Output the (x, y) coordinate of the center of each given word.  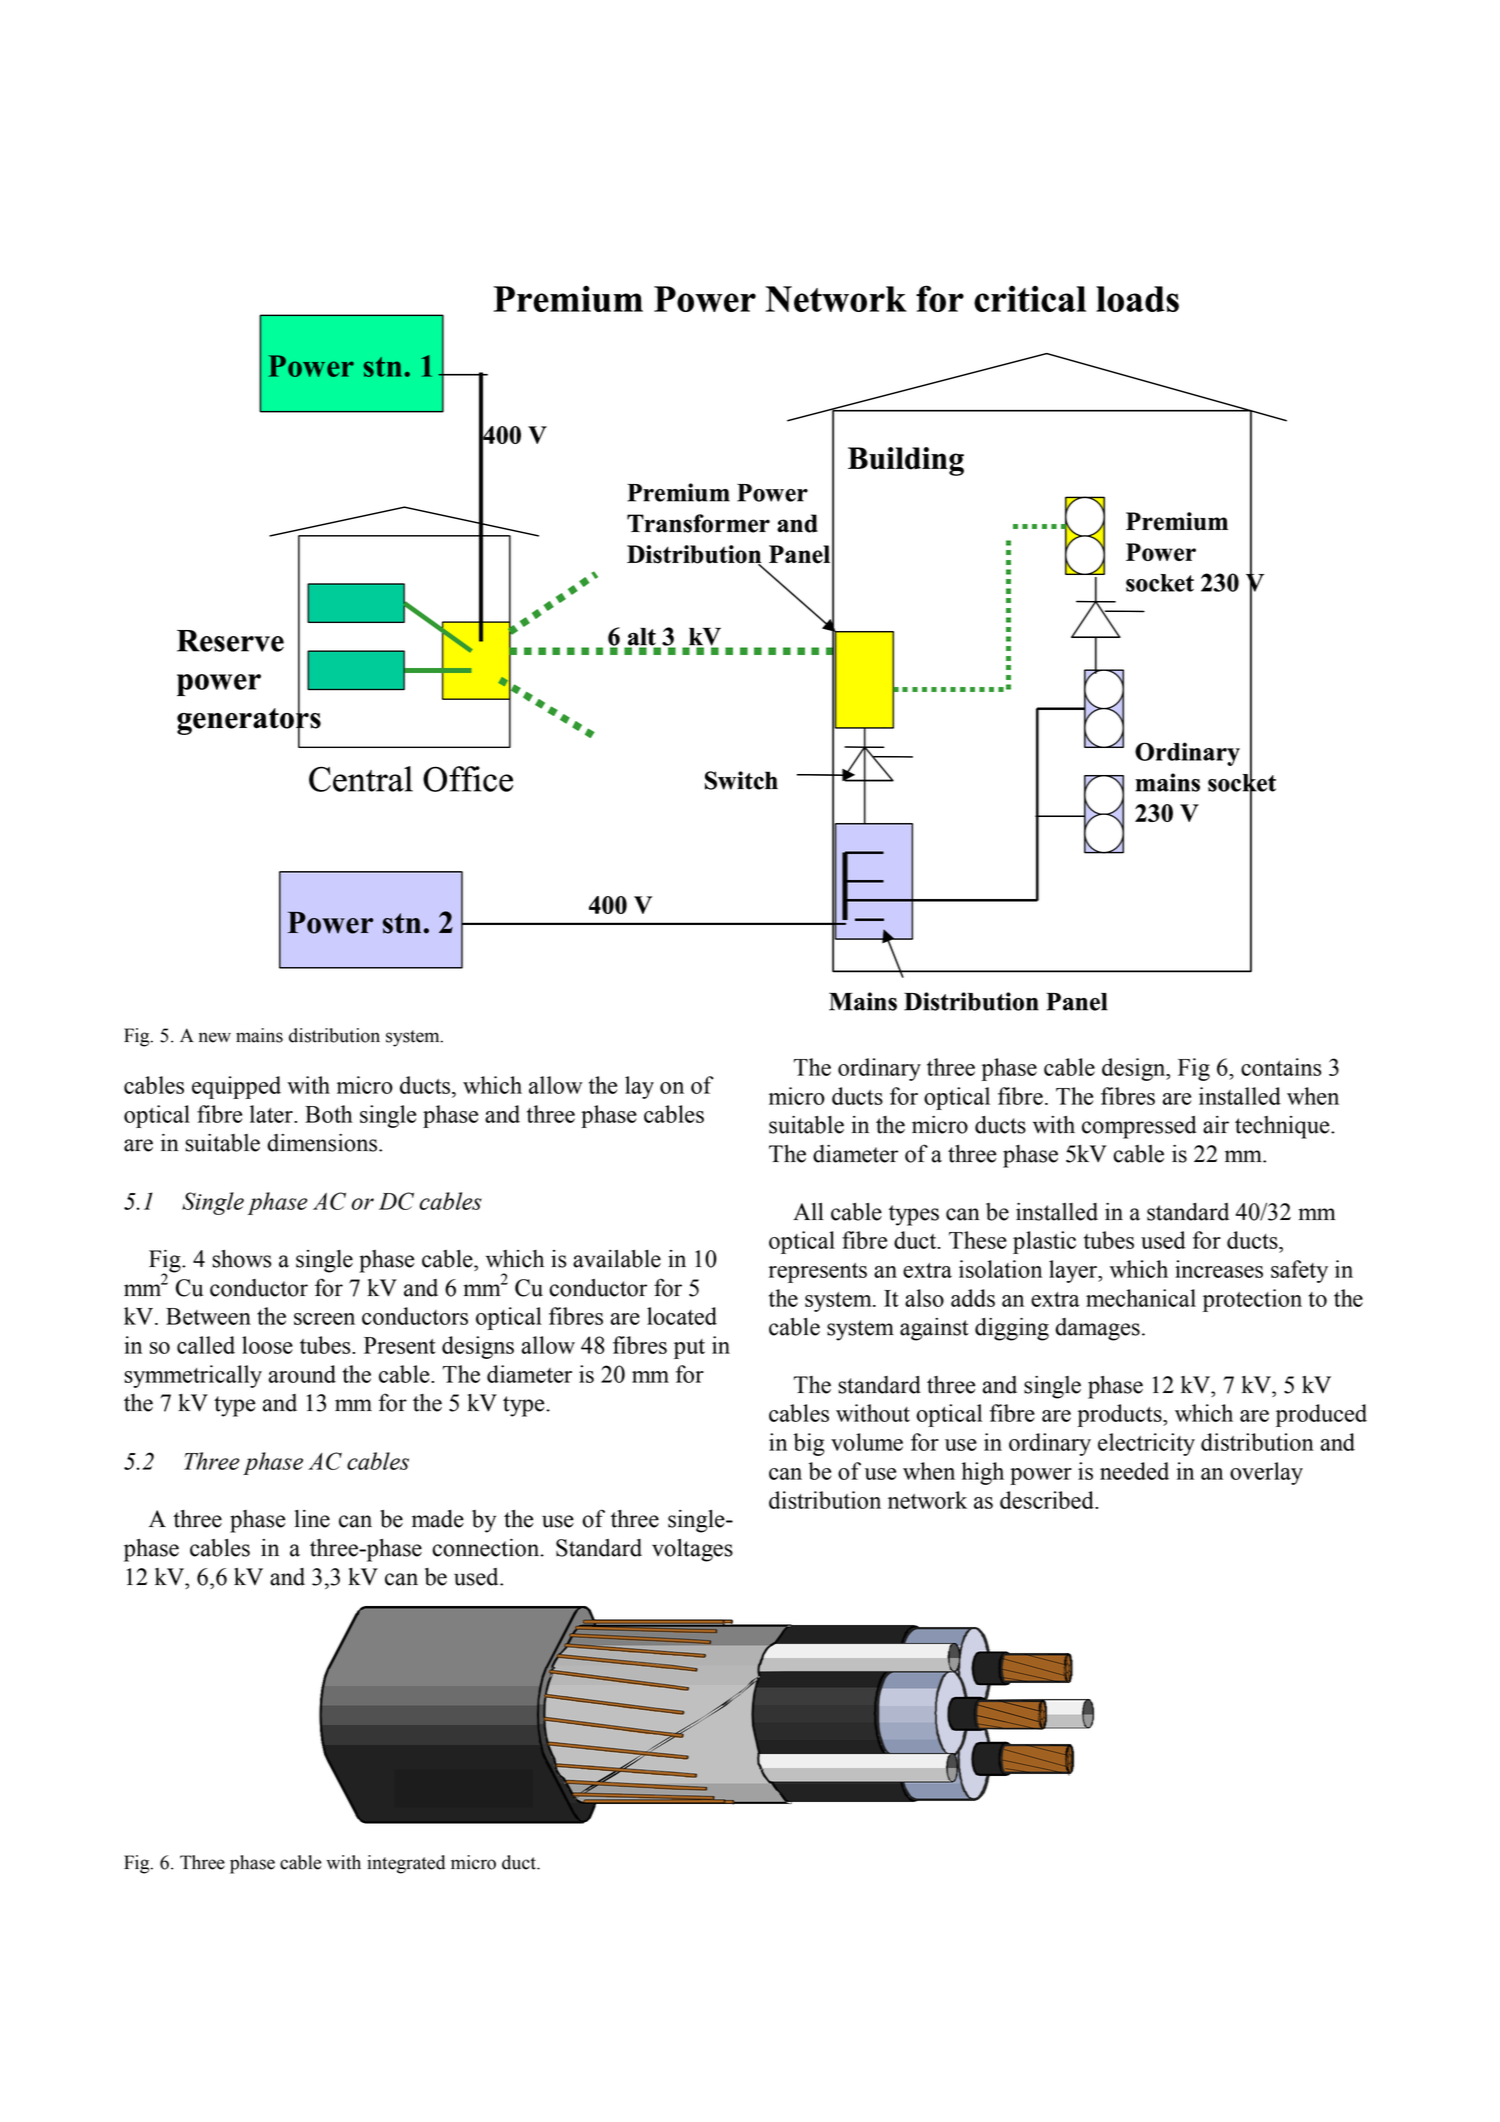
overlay (1266, 1473)
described (1048, 1500)
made (438, 1519)
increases (1219, 1269)
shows (241, 1259)
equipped (236, 1087)
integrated (406, 1864)
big (809, 1444)
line (312, 1519)
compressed (1139, 1127)
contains (1281, 1067)
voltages (692, 1550)
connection (487, 1548)
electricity (1146, 1444)
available (617, 1259)
